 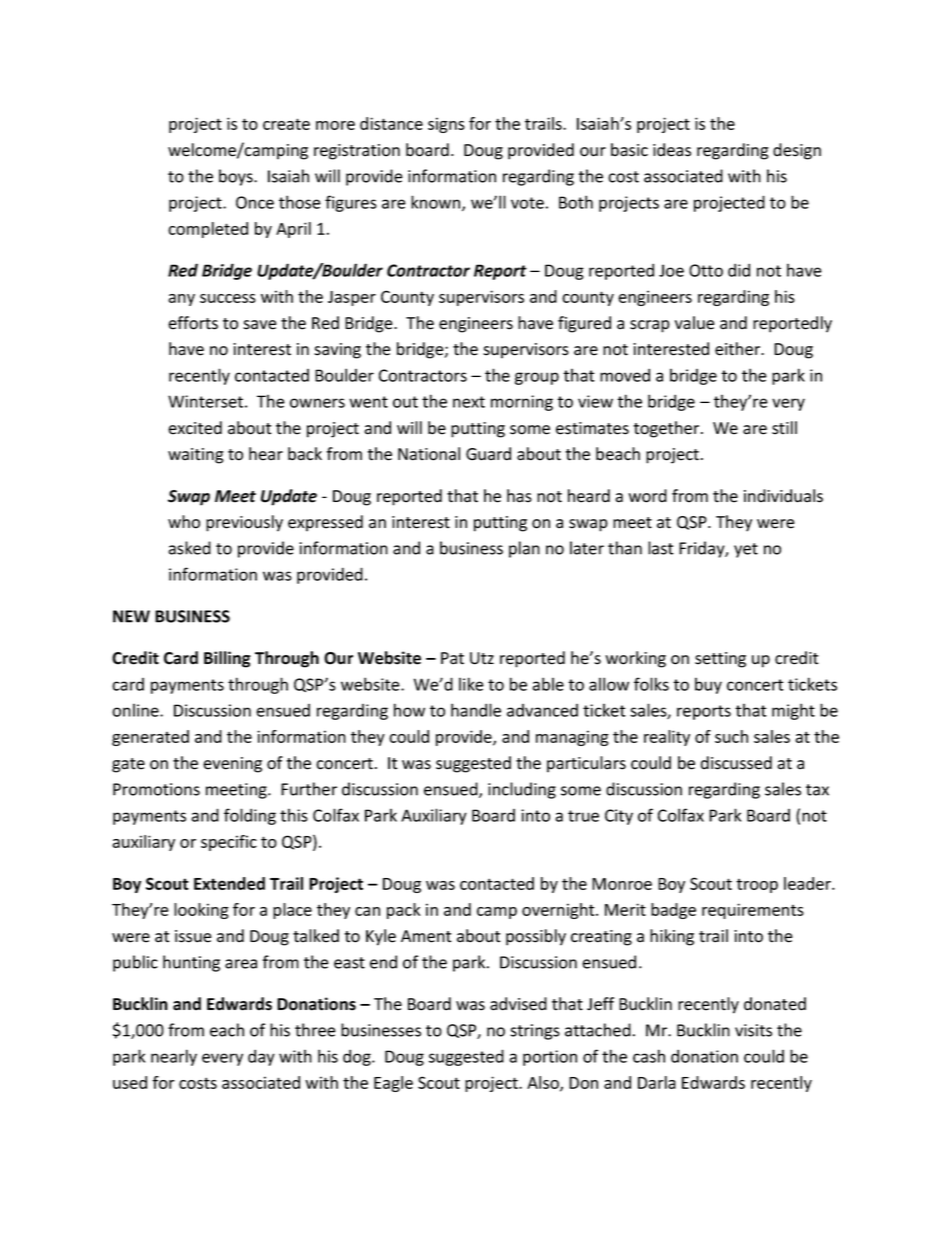 What do you see at coordinates (446, 125) in the screenshot?
I see `signs` at bounding box center [446, 125].
